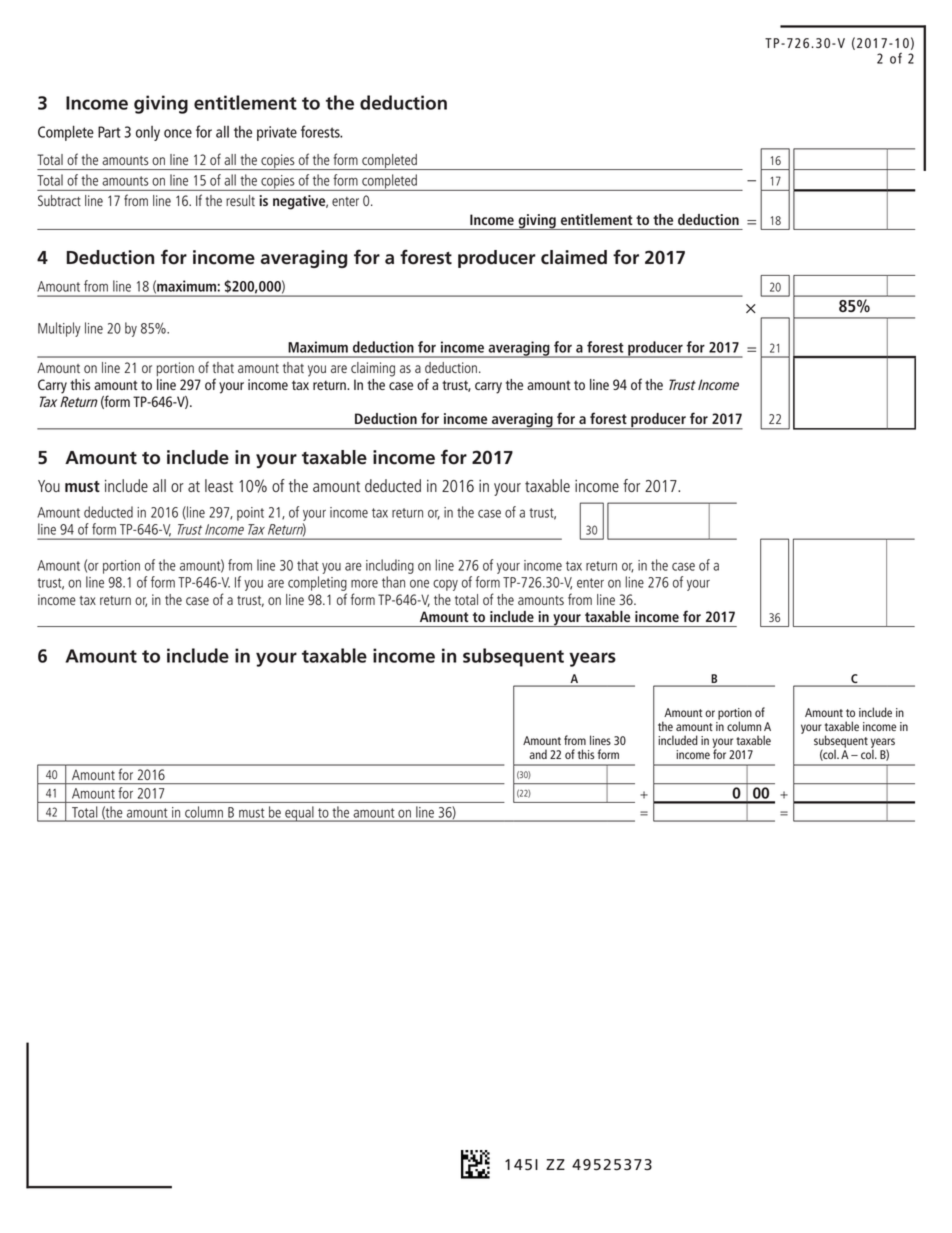 This image has height=1233, width=952. What do you see at coordinates (445, 585) in the image?
I see `copy` at bounding box center [445, 585].
